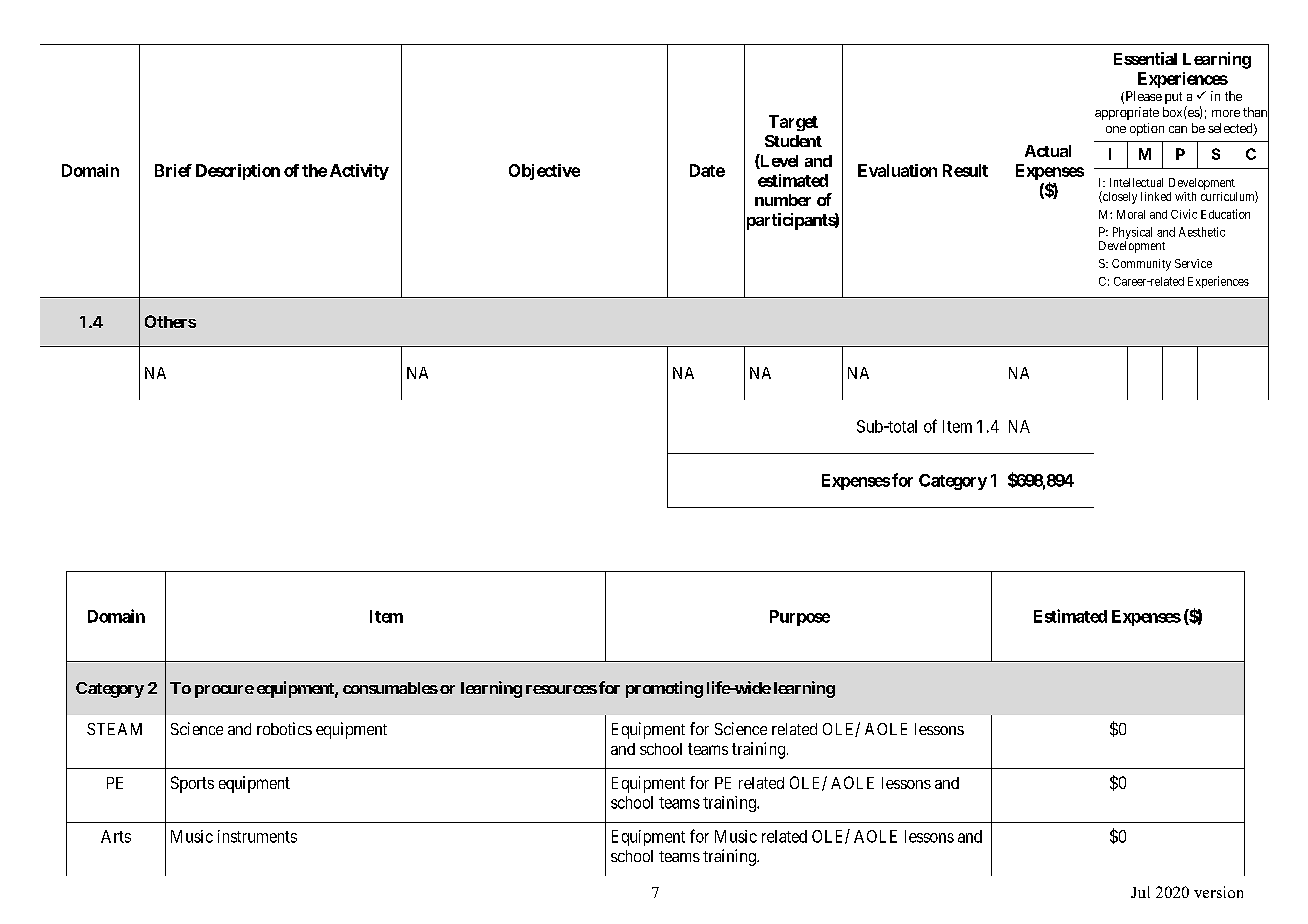 The width and height of the page is (1308, 924). I want to click on promoting, so click(664, 689).
